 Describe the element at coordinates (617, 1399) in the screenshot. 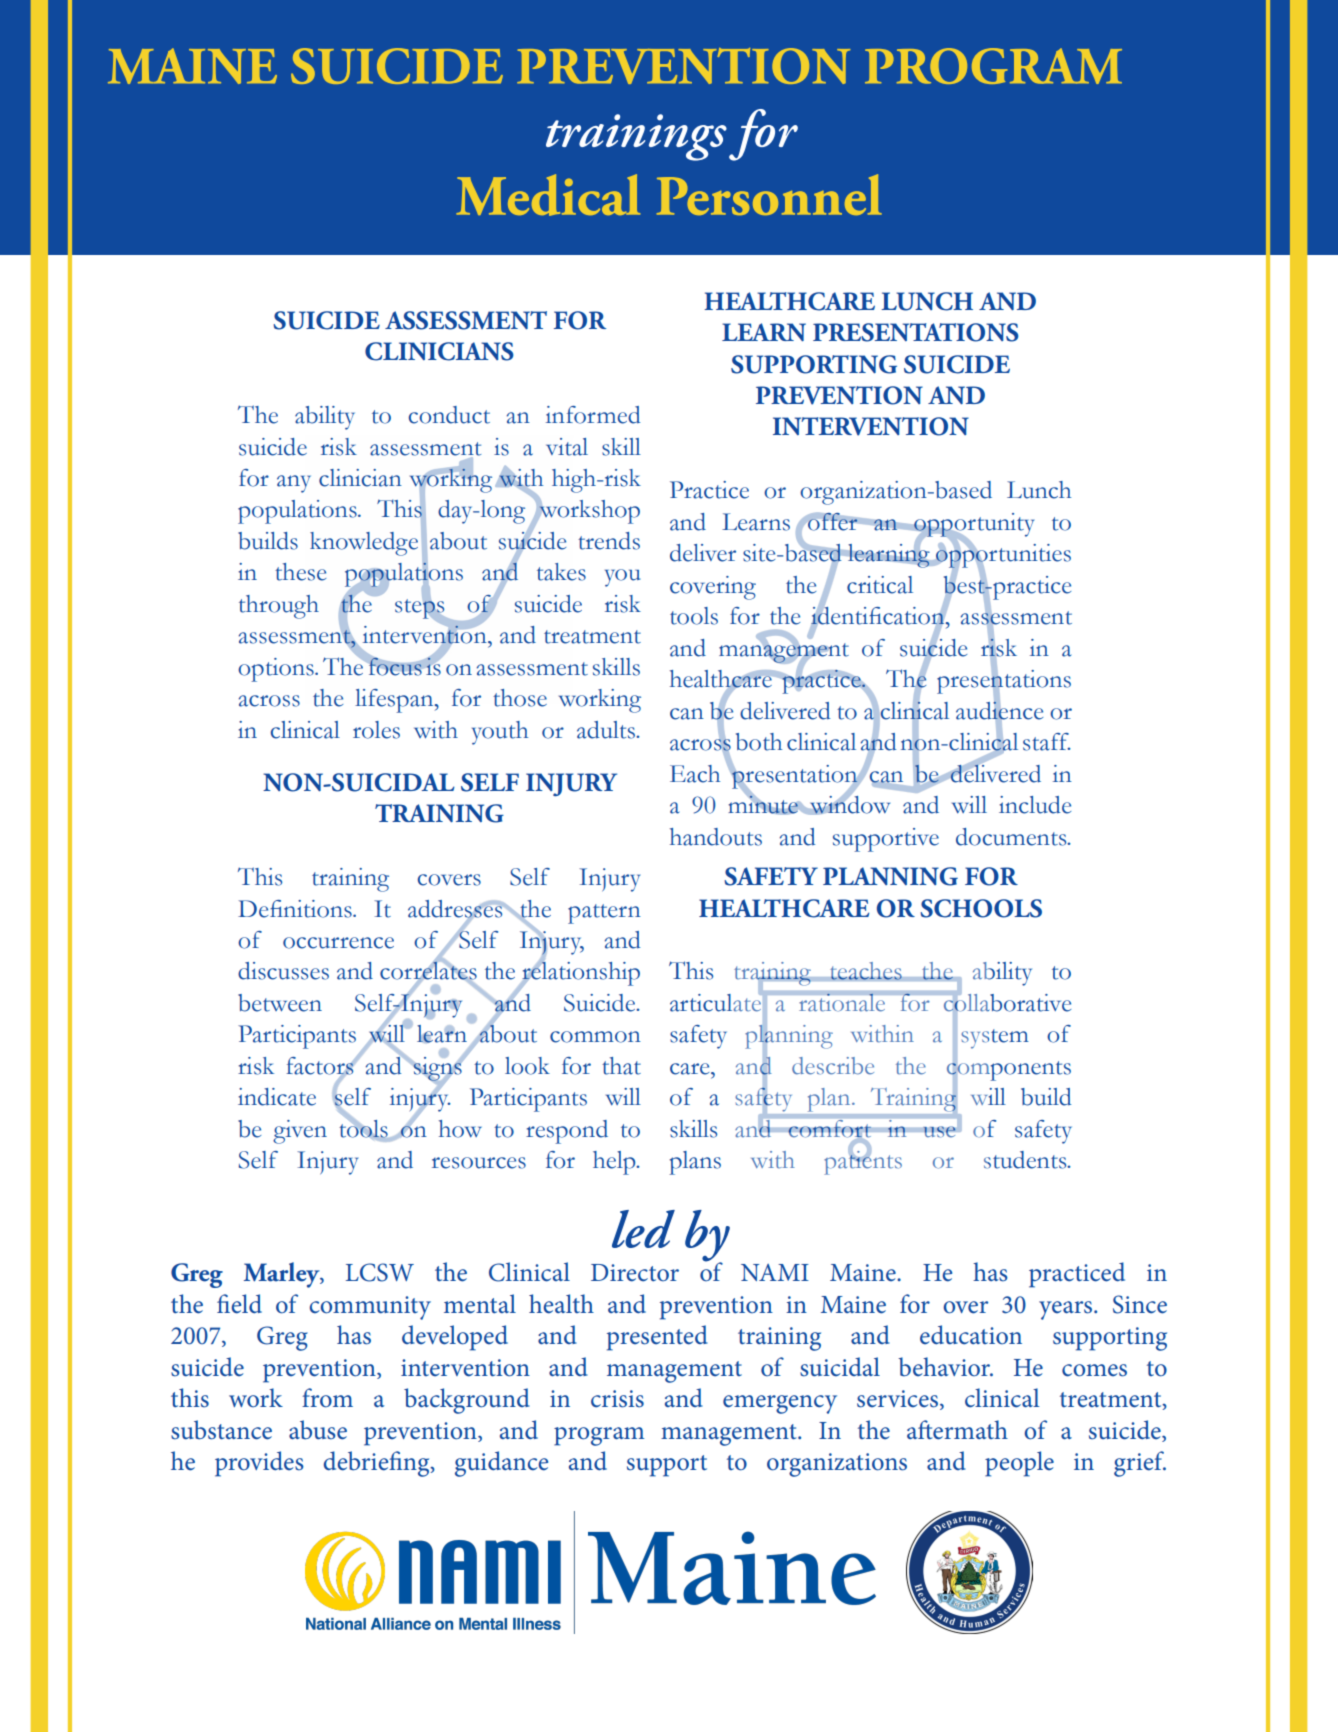

I see `crisis` at that location.
